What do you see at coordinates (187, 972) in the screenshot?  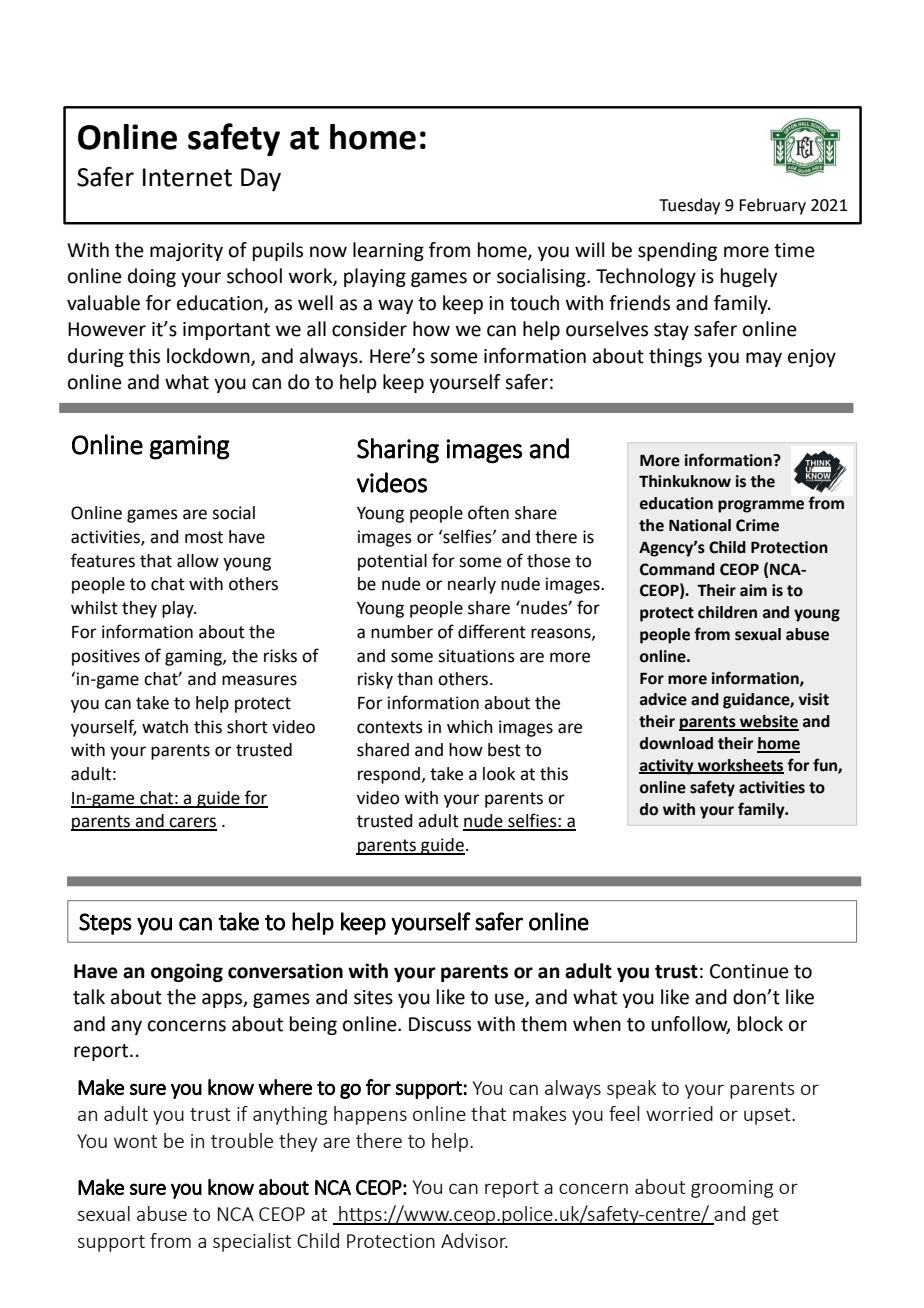 I see `ongoing` at bounding box center [187, 972].
